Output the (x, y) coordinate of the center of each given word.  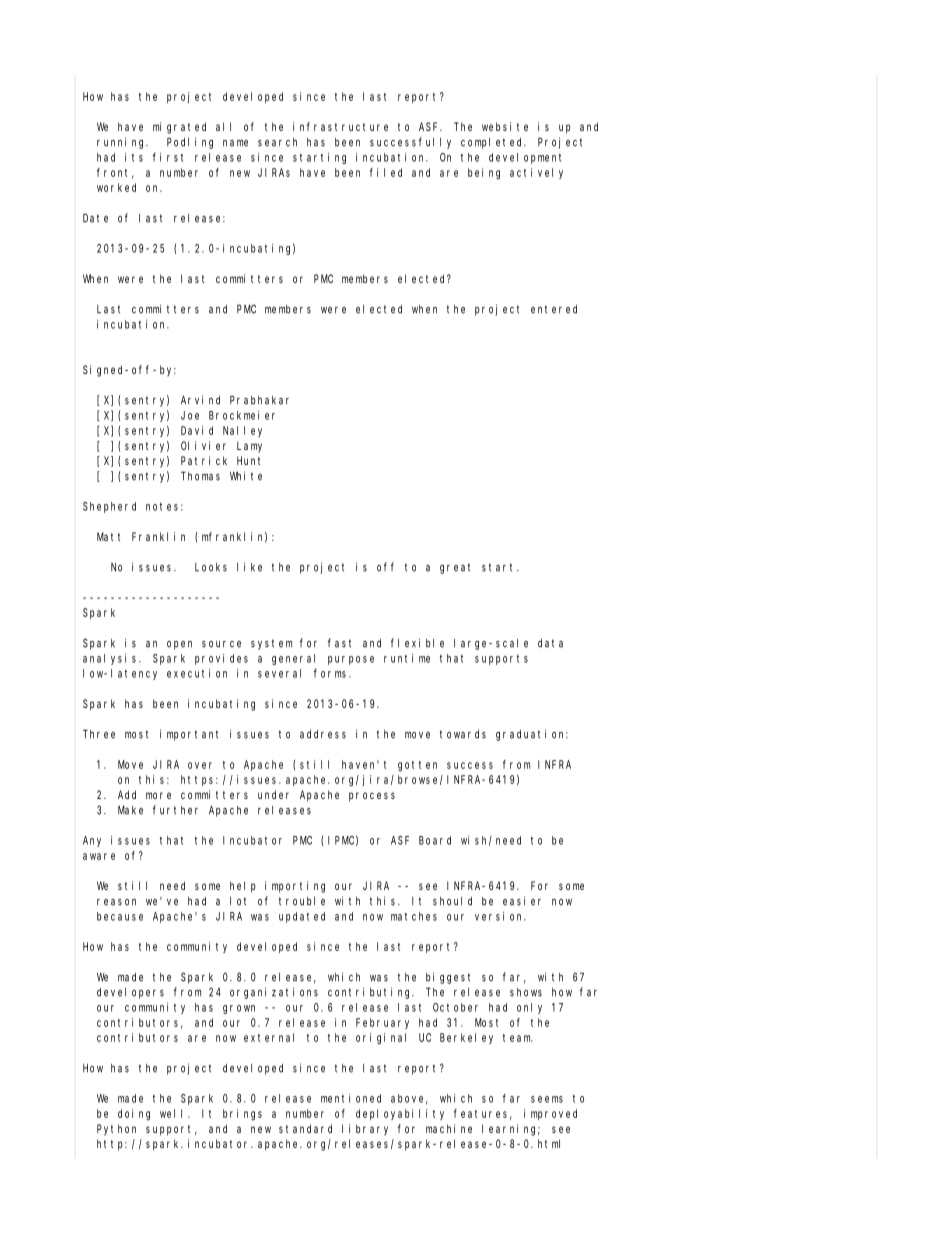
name (235, 143)
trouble (302, 901)
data (550, 643)
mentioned (351, 1098)
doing (134, 1114)
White (246, 476)
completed (493, 143)
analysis (111, 659)
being (484, 173)
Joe (190, 415)
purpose (351, 660)
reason (116, 902)
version (500, 916)
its (134, 157)
